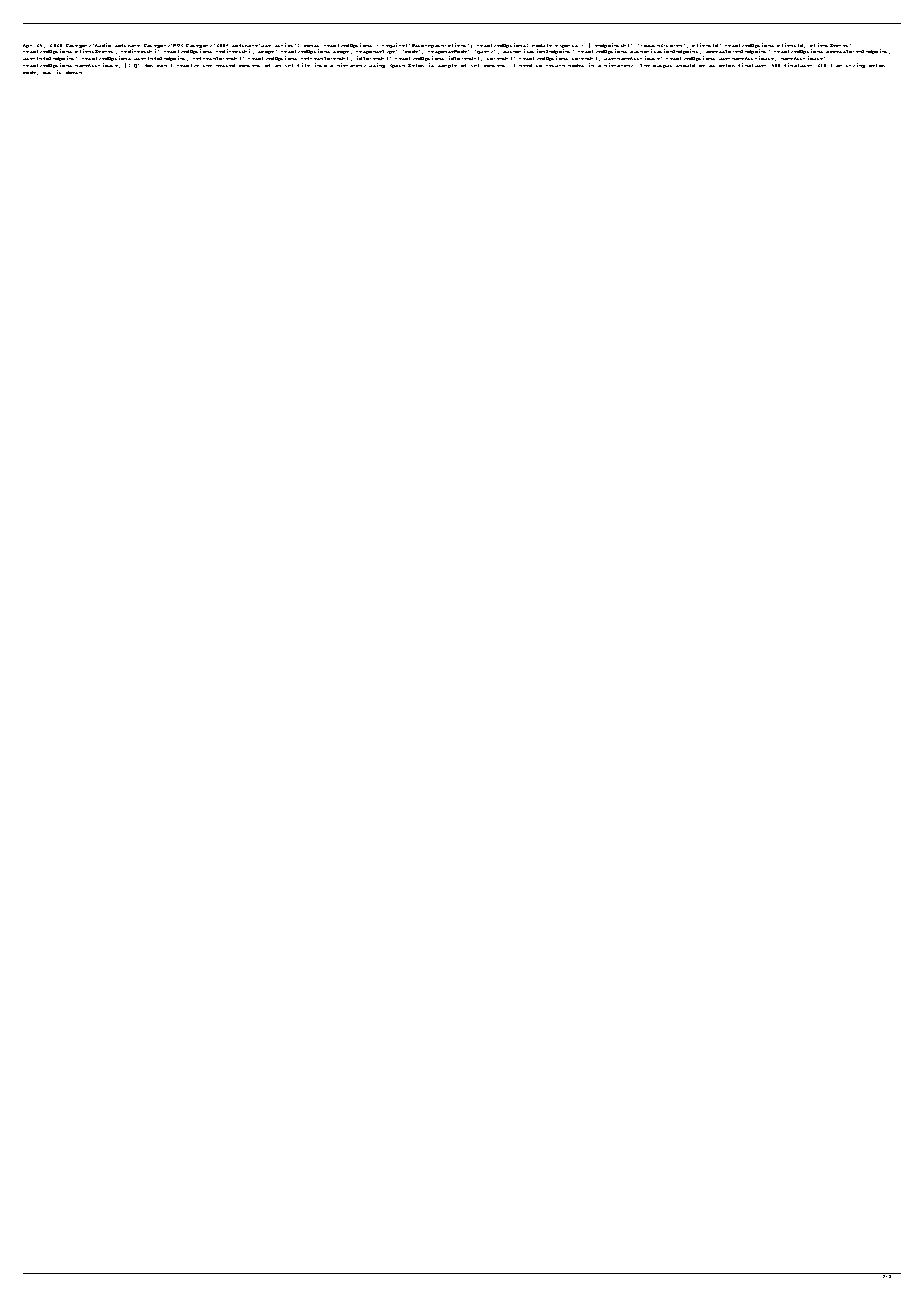 The width and height of the screenshot is (924, 1289). What do you see at coordinates (447, 66) in the screenshot?
I see `sample` at bounding box center [447, 66].
